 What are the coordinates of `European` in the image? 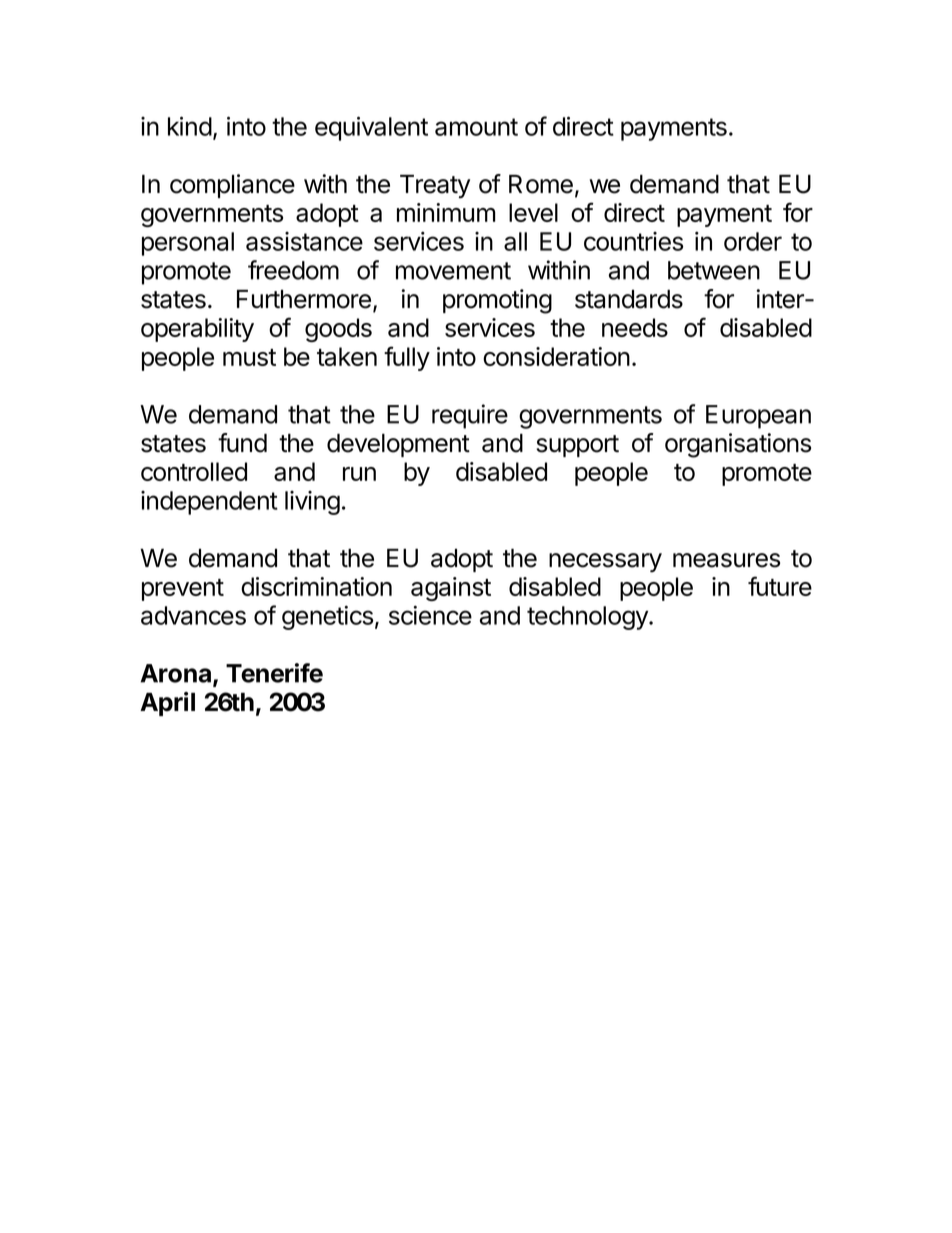 It's located at (758, 417).
